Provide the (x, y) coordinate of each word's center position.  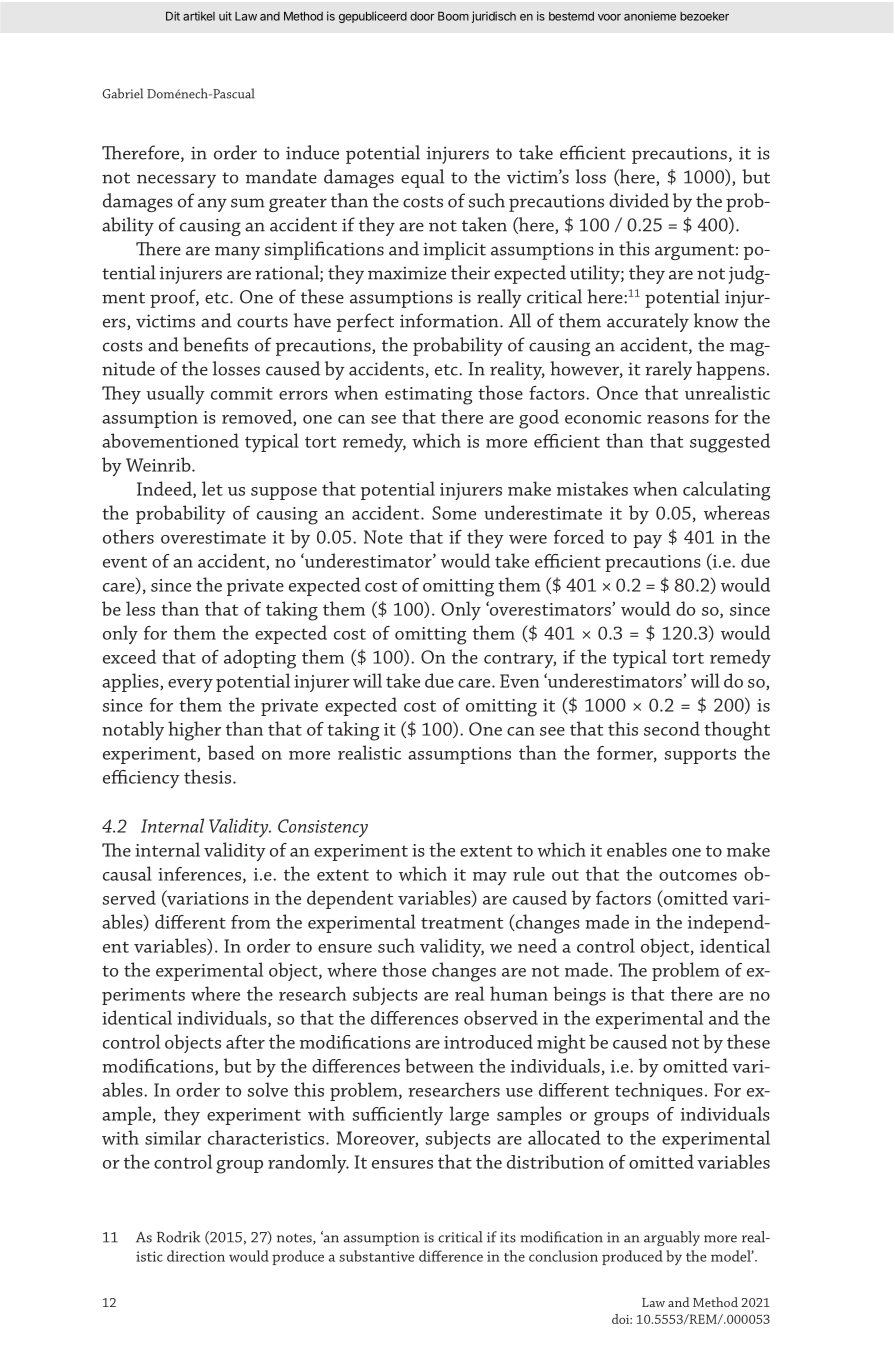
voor (609, 17)
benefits (215, 344)
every (190, 685)
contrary (520, 660)
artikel (199, 16)
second (672, 728)
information (450, 320)
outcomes (698, 875)
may (490, 878)
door (422, 16)
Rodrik (178, 1237)
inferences (199, 874)
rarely (668, 370)
